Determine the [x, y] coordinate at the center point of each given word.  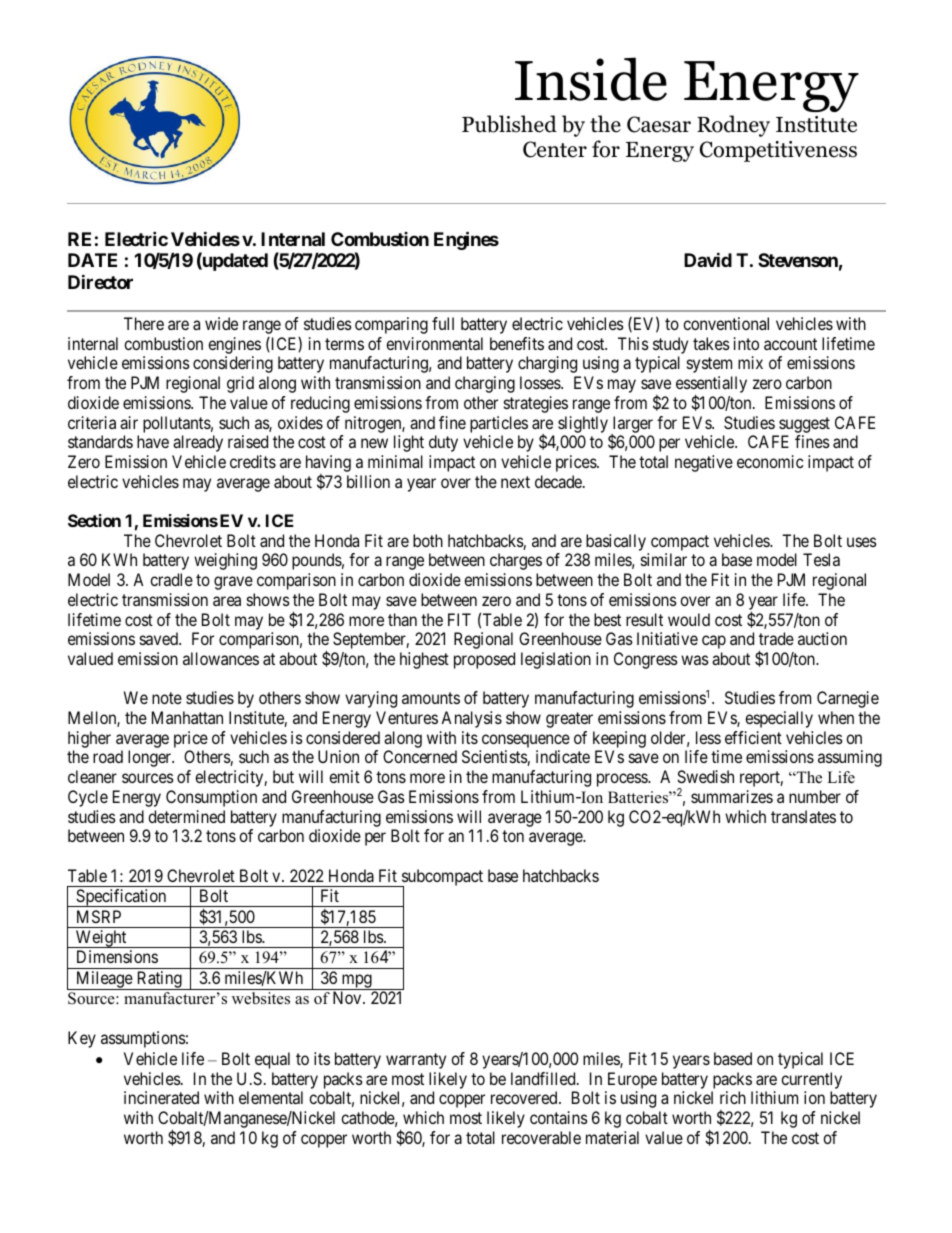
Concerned [420, 756]
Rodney [733, 126]
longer [150, 758]
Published [509, 124]
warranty [416, 1061]
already [198, 443]
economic [770, 461]
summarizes [732, 796]
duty [443, 443]
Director [100, 281]
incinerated [161, 1097]
